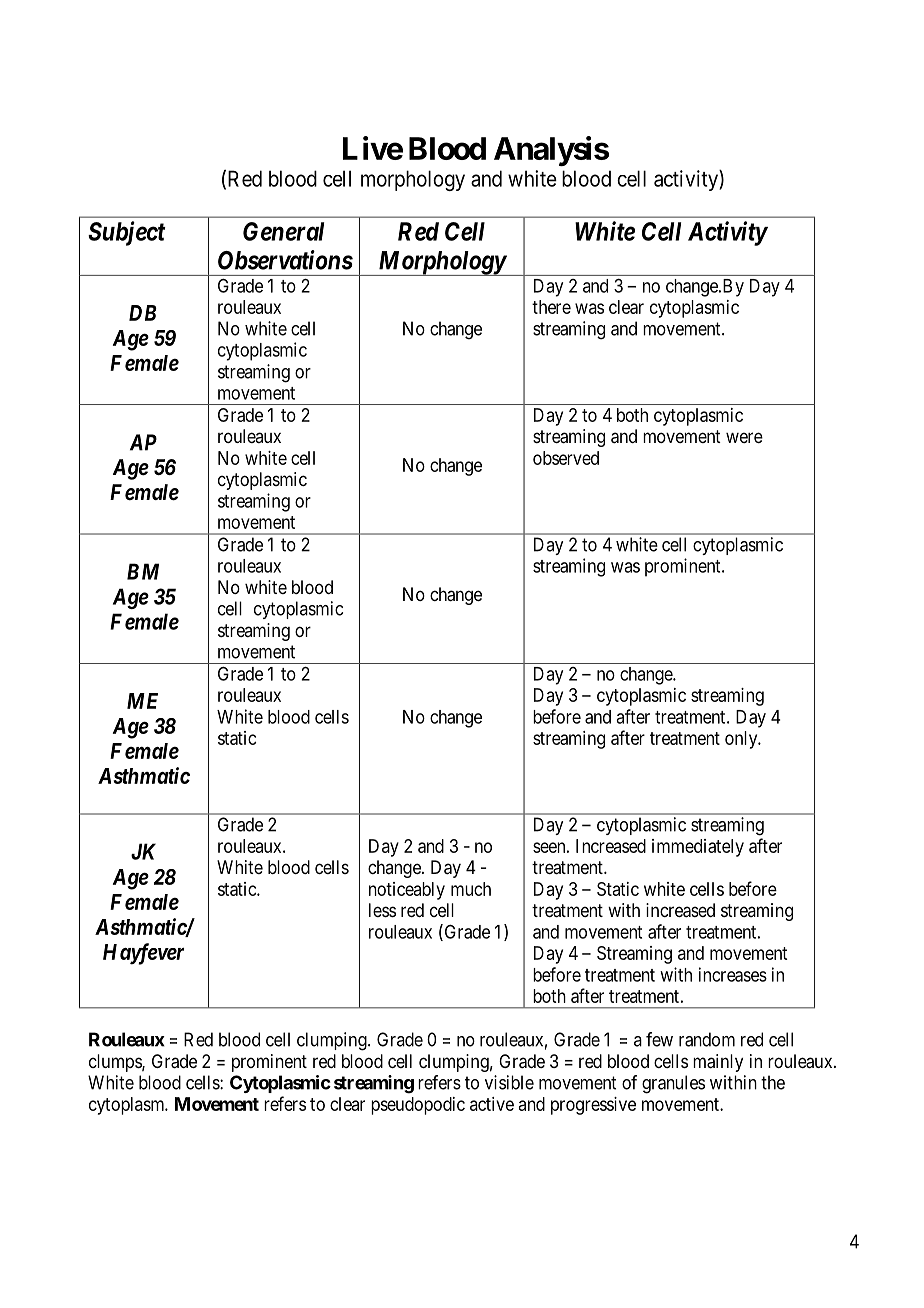 The width and height of the screenshot is (924, 1308). What do you see at coordinates (744, 437) in the screenshot?
I see `were` at bounding box center [744, 437].
